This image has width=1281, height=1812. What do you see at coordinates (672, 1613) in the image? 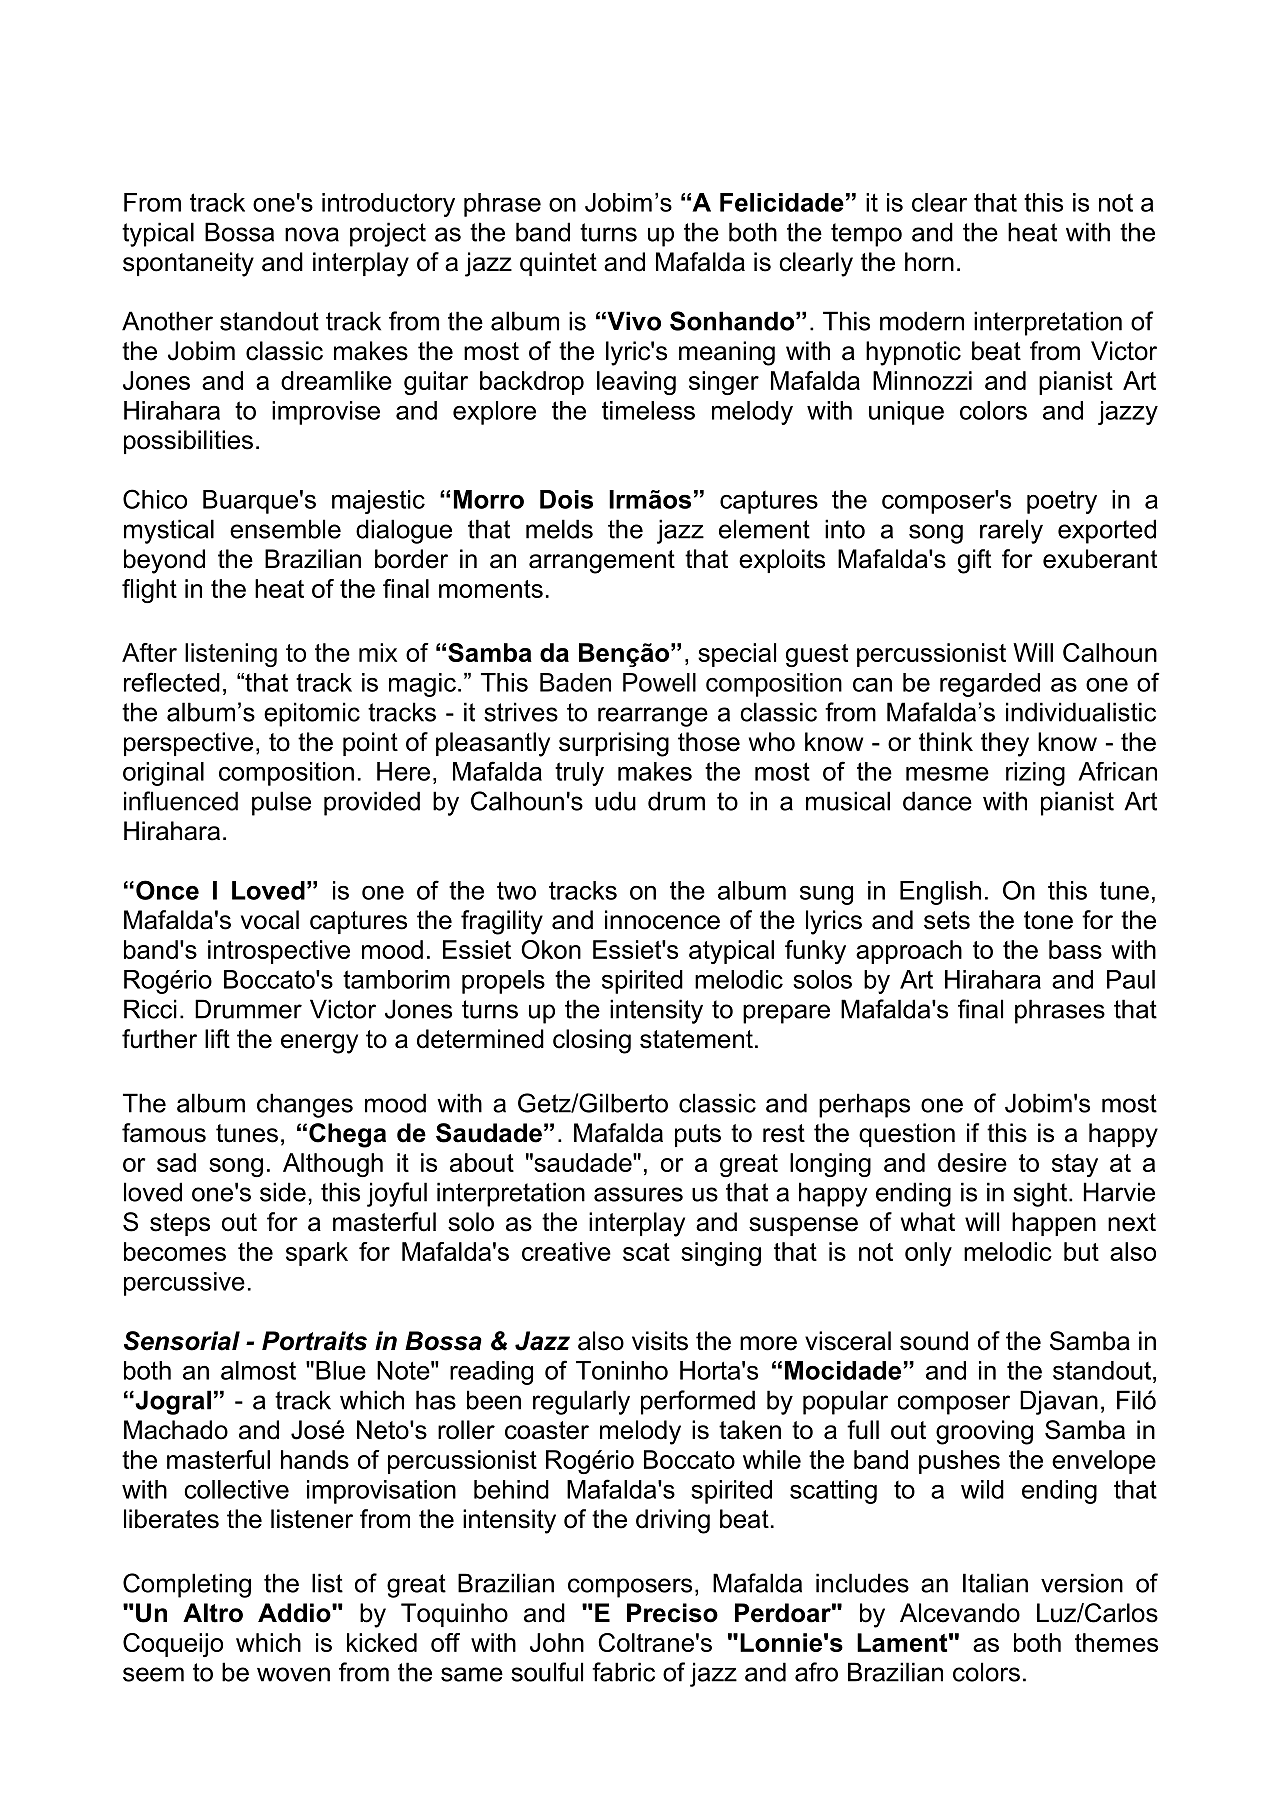
I see `Preciso` at bounding box center [672, 1613].
